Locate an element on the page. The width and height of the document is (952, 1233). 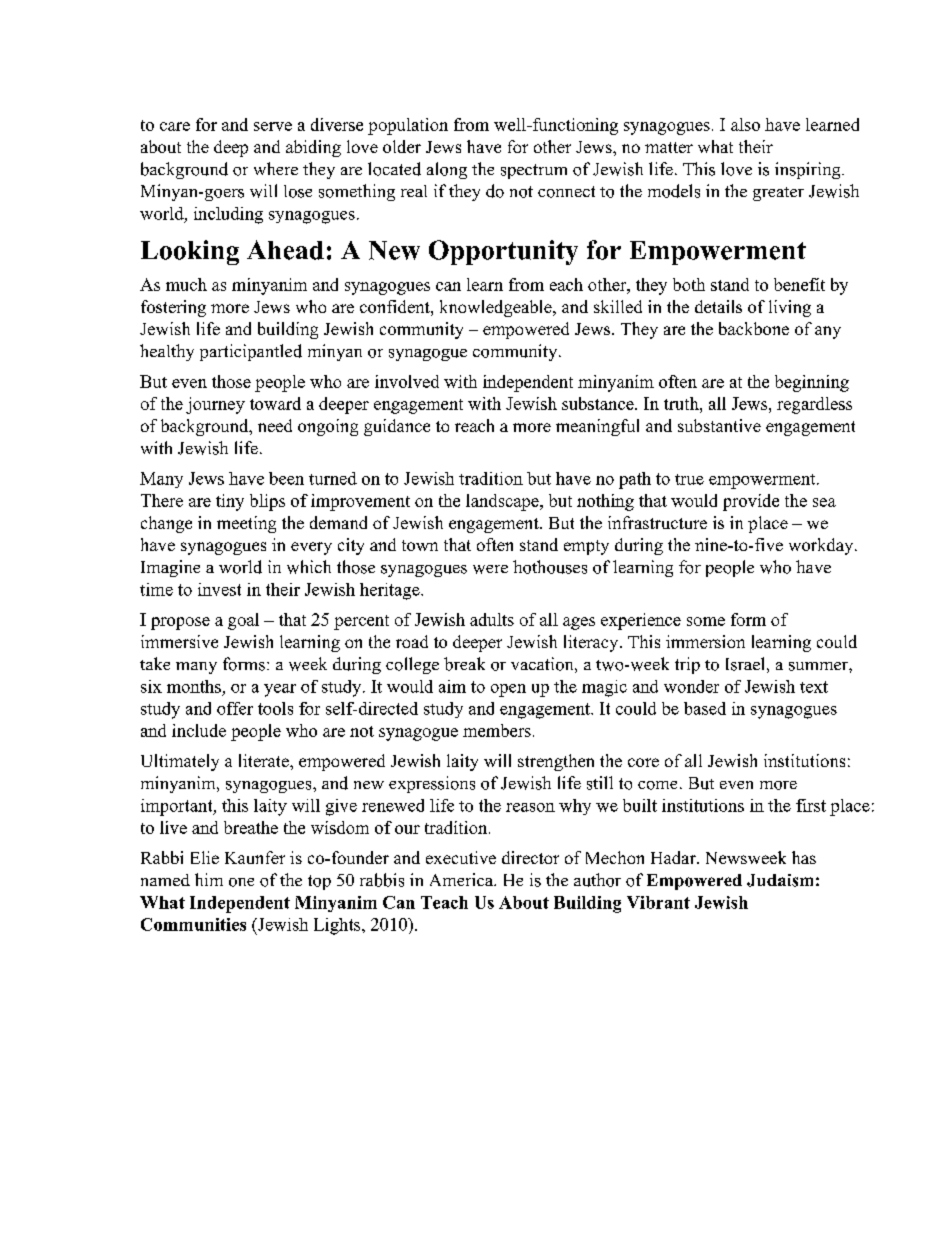
America is located at coordinates (462, 879).
